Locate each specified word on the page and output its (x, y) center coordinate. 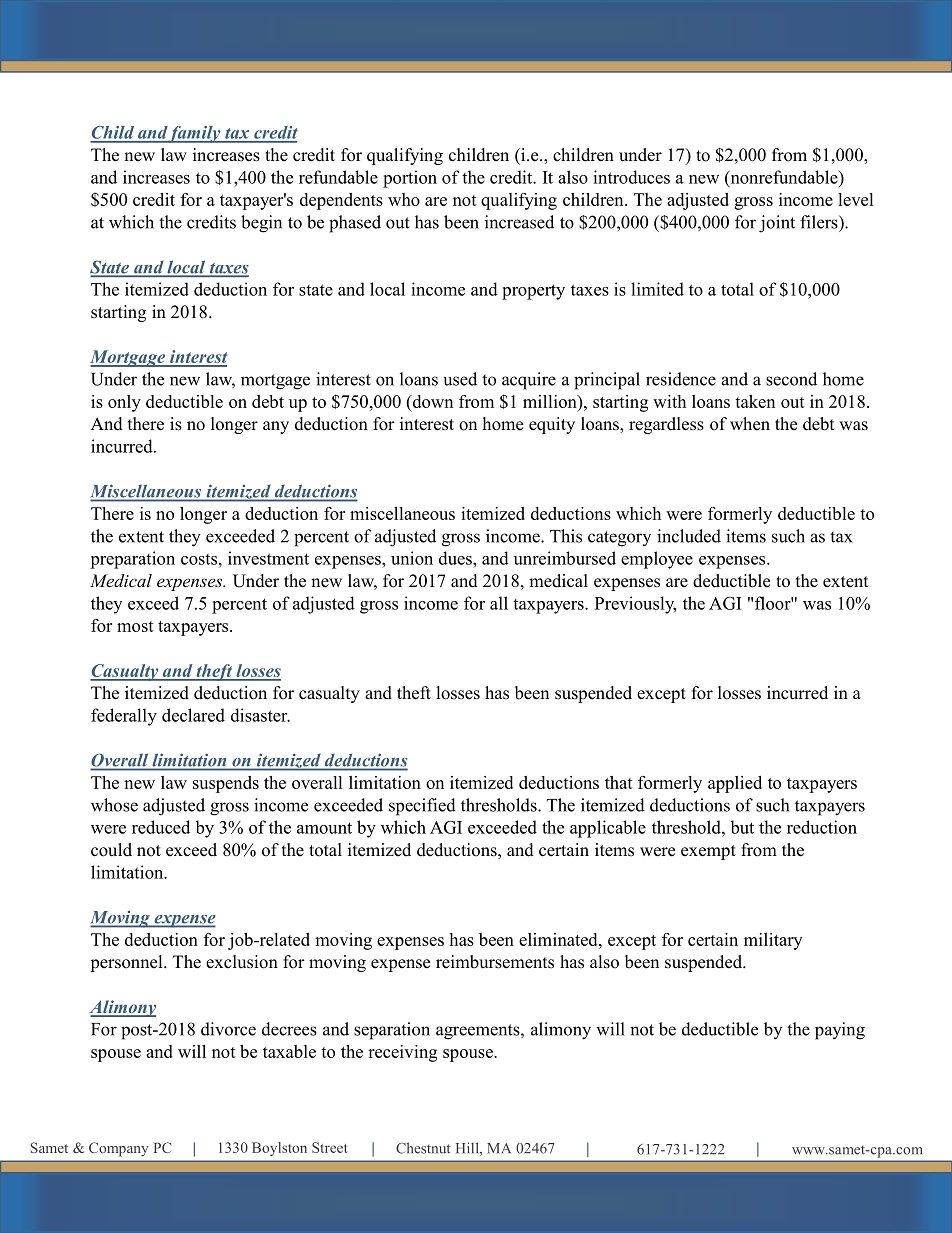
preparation (132, 560)
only (124, 403)
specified (422, 807)
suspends (226, 784)
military (773, 941)
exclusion (242, 962)
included (689, 536)
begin (261, 224)
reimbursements (495, 962)
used (460, 379)
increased (519, 222)
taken (755, 401)
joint (777, 224)
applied (735, 784)
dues (456, 558)
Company (119, 1149)
